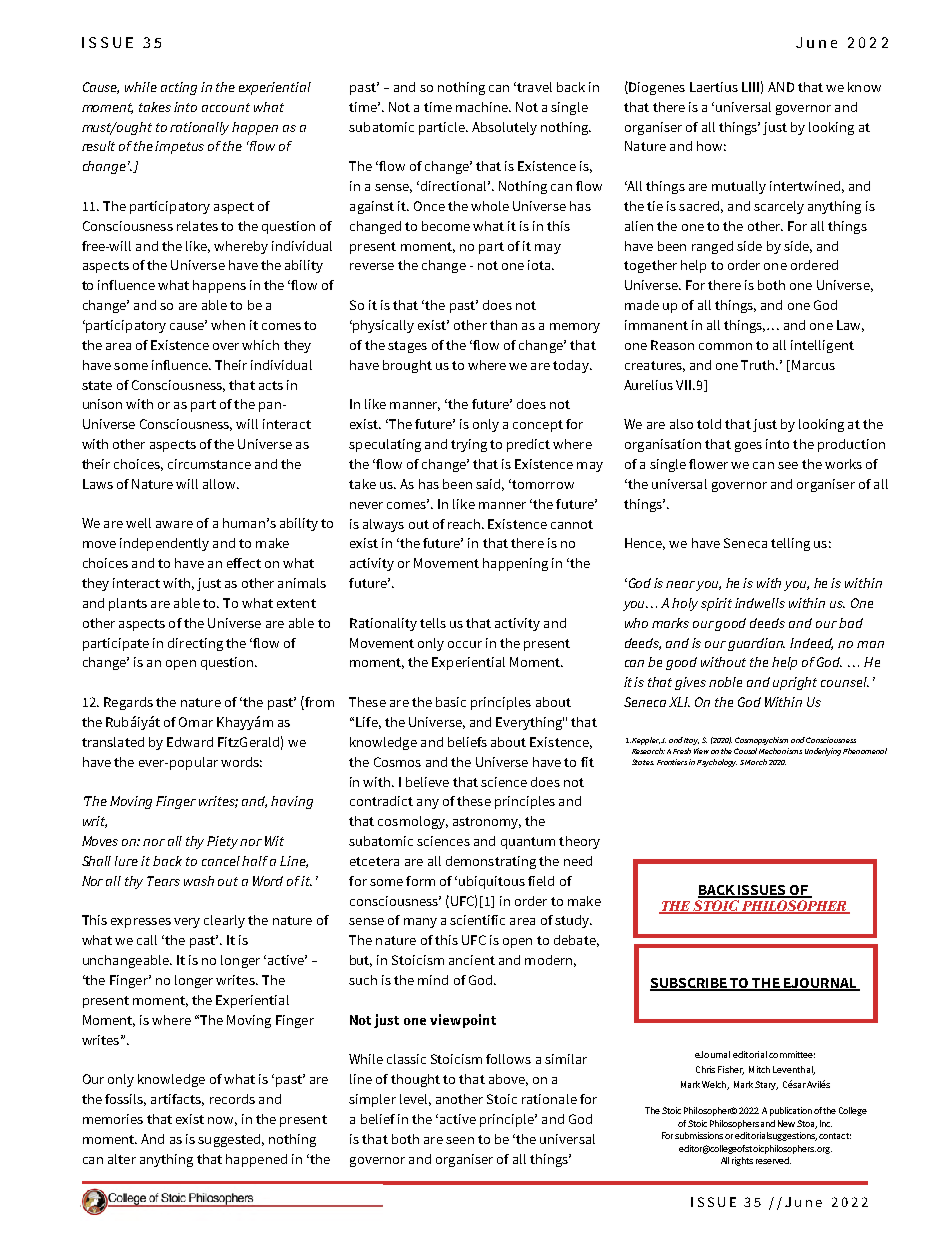 This document has width=952, height=1233. I want to click on intertwined, so click(805, 186).
